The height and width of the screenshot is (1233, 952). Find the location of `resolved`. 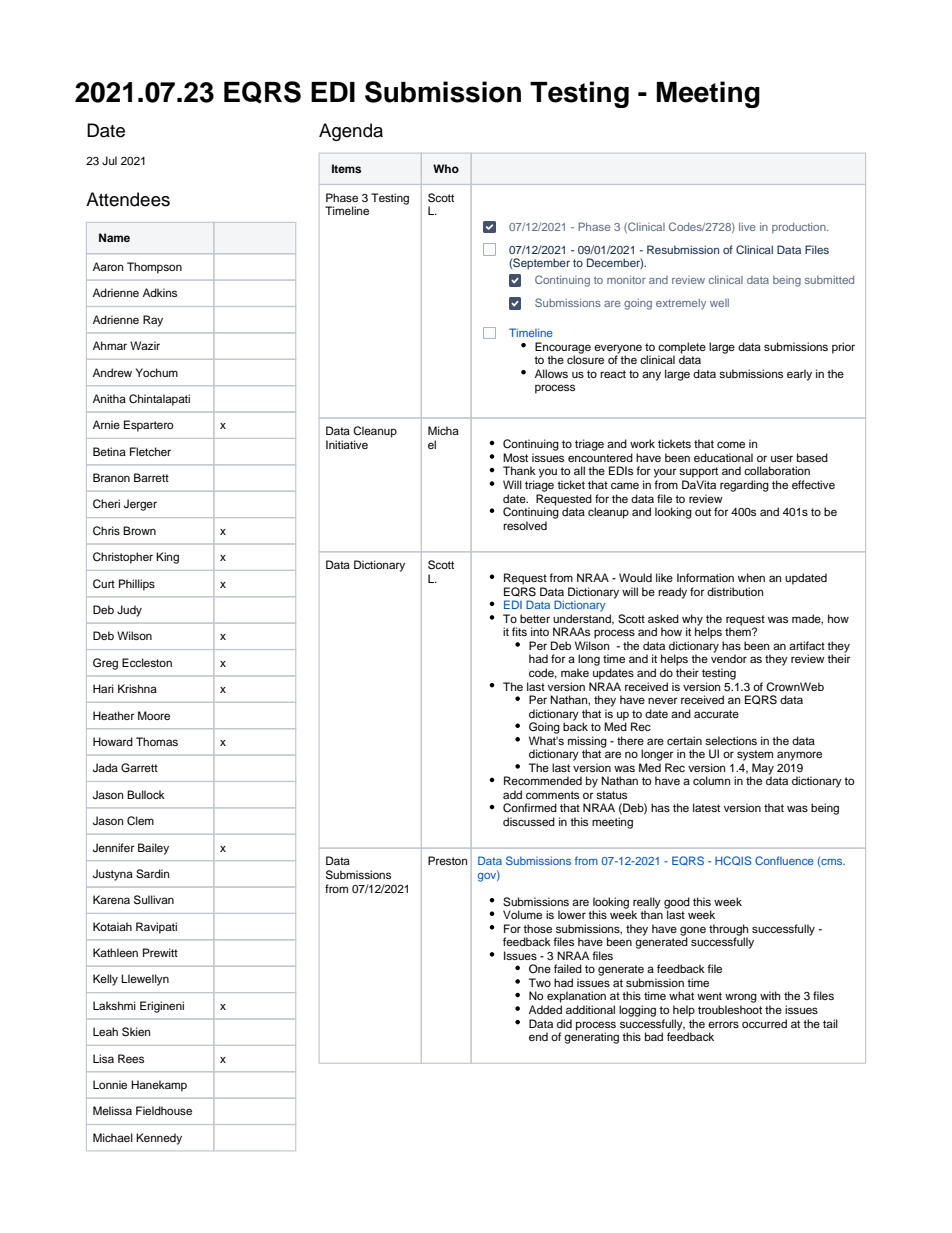

resolved is located at coordinates (525, 525).
